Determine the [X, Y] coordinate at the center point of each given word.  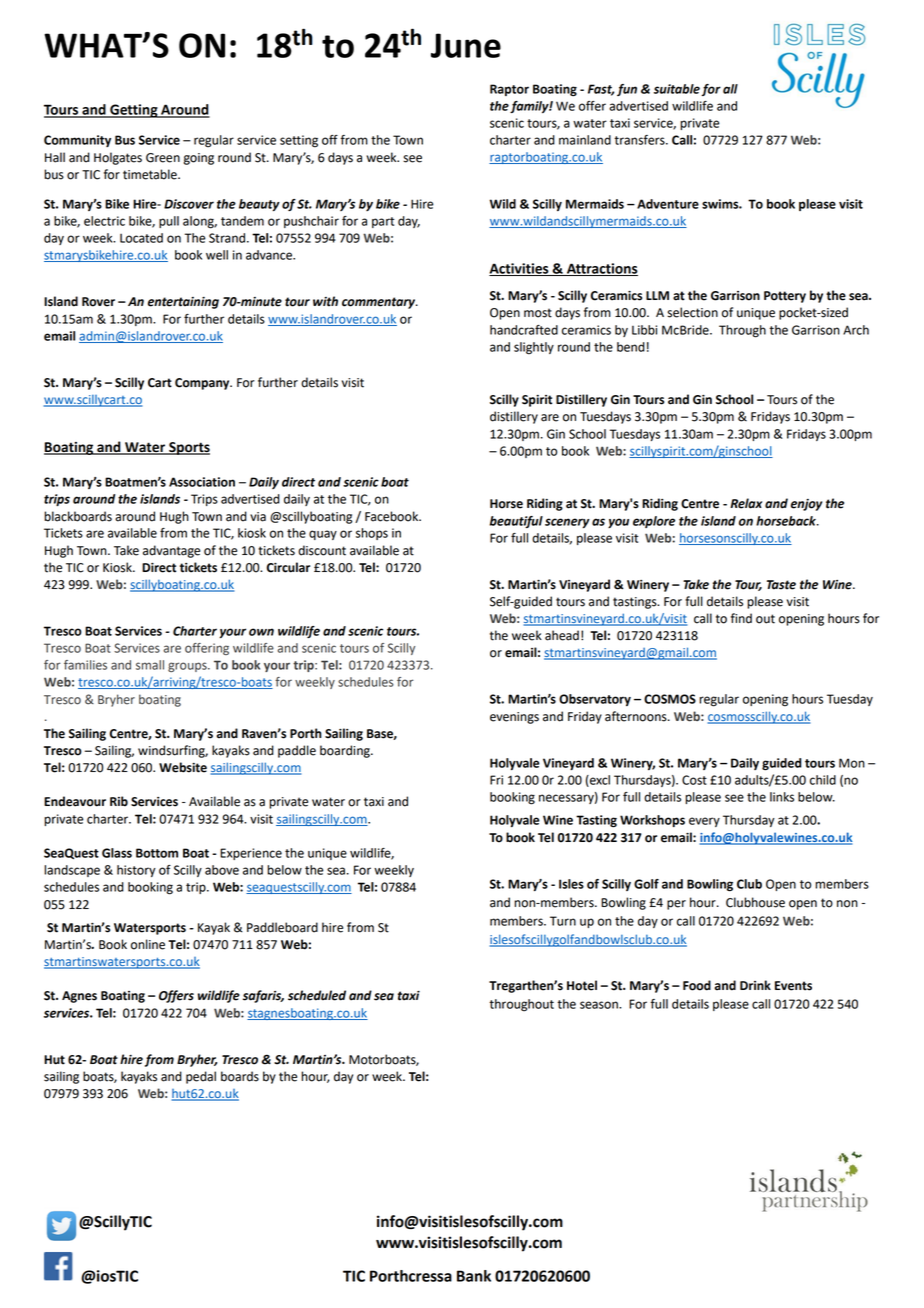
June [466, 45]
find [741, 618]
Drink [755, 985]
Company [203, 384]
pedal [201, 1077]
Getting [134, 111]
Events [793, 986]
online [148, 944]
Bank [474, 1276]
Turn [563, 921]
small [150, 665]
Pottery [785, 297]
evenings [514, 718]
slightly [534, 348]
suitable [677, 89]
